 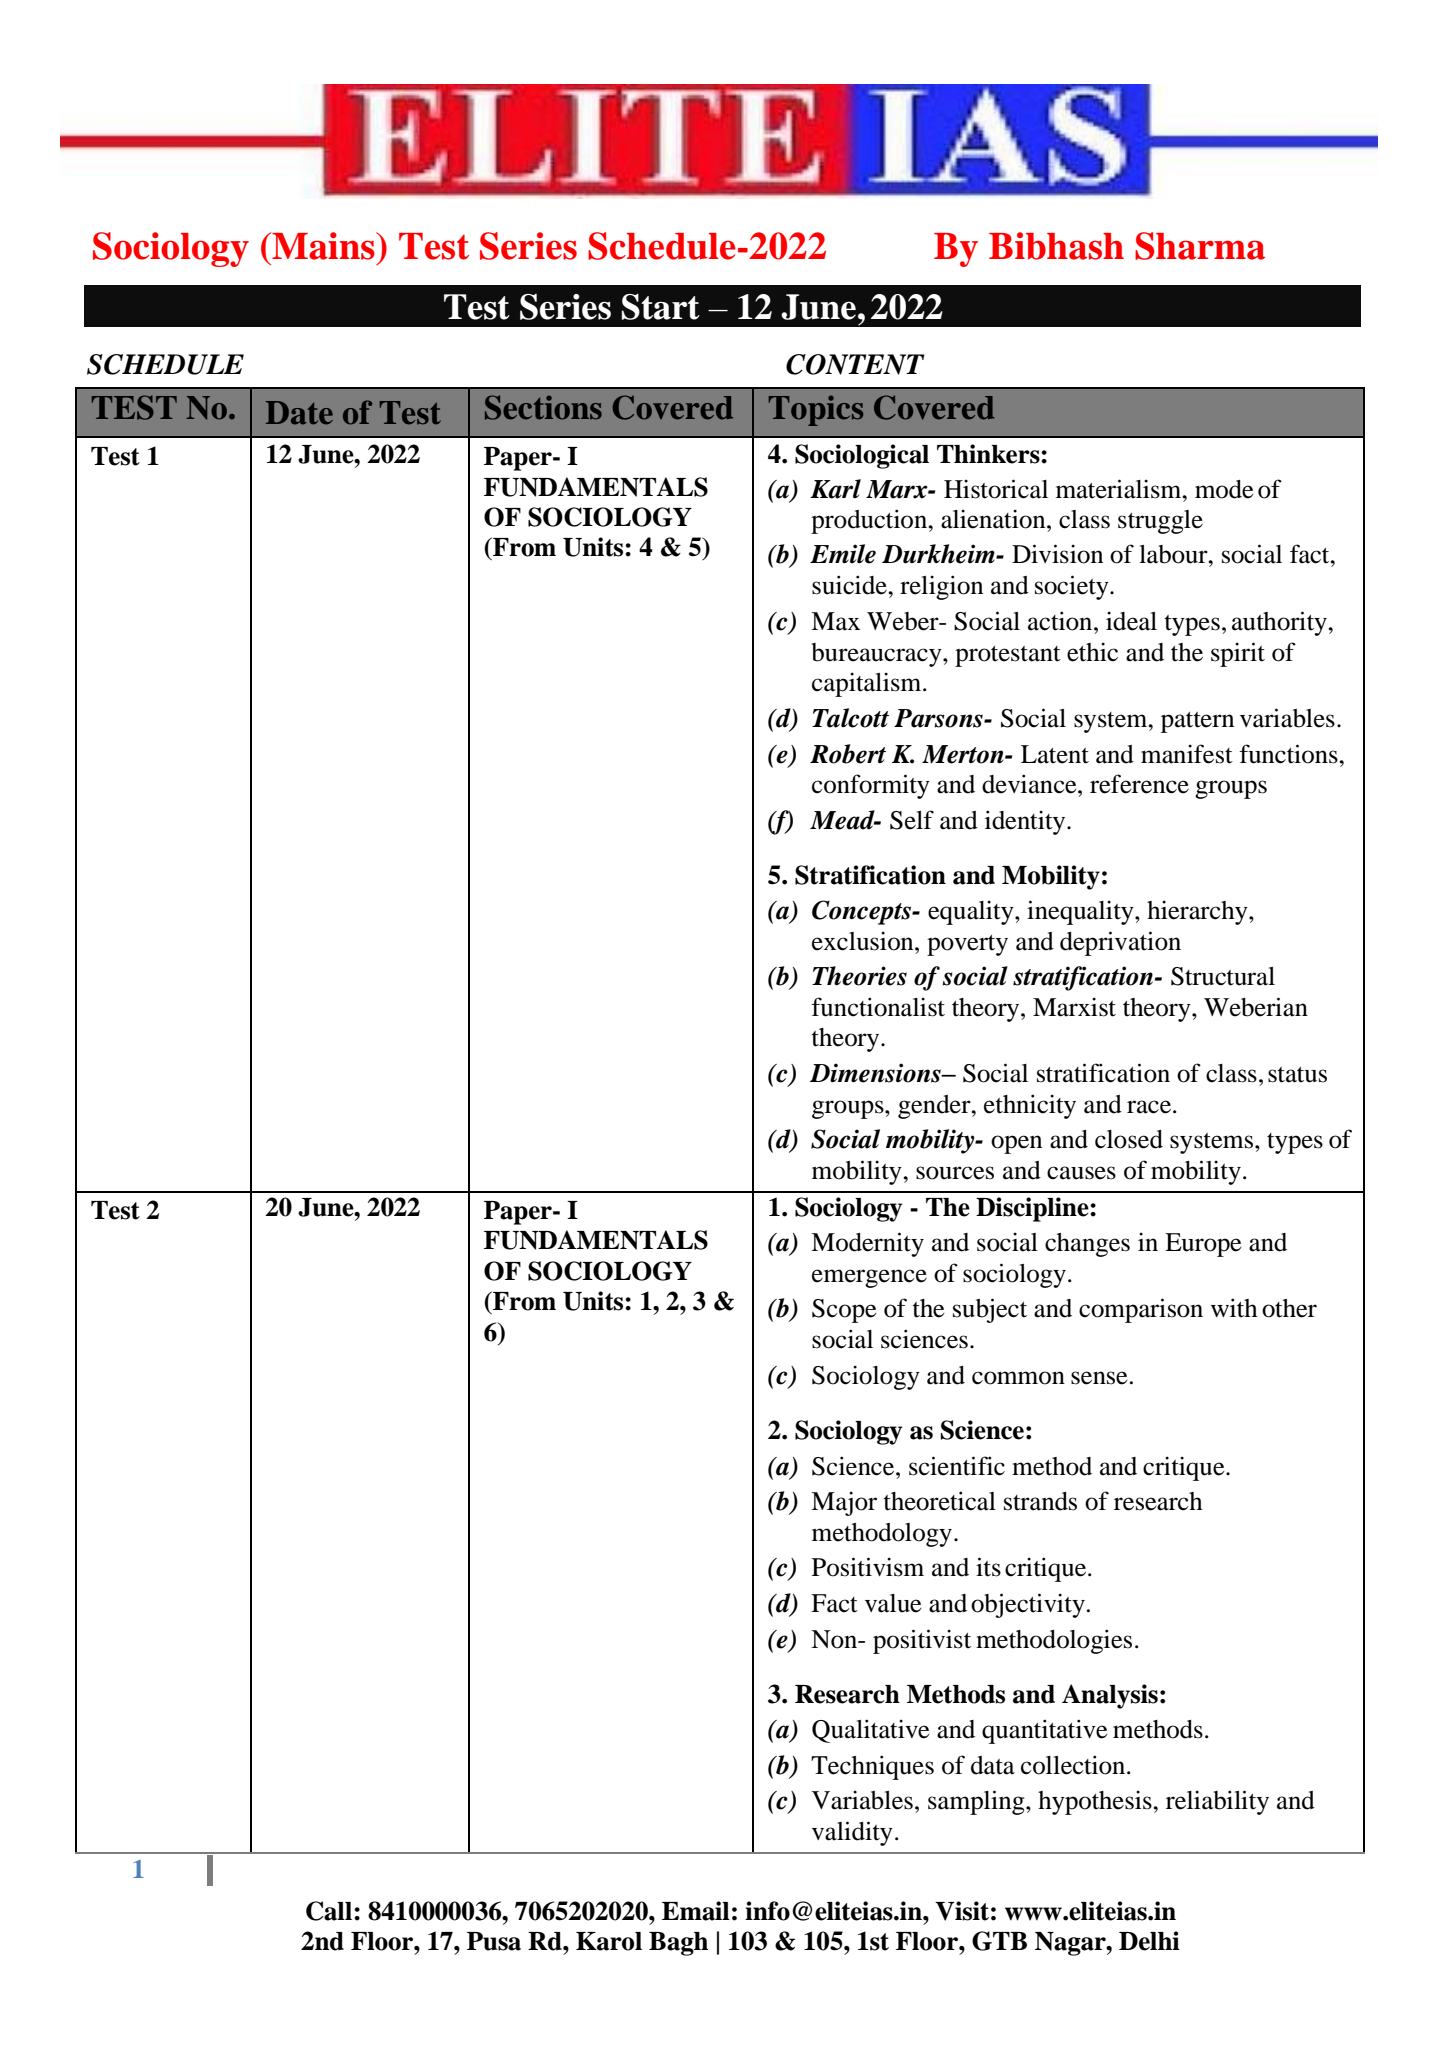 I want to click on closed, so click(x=1129, y=1139).
